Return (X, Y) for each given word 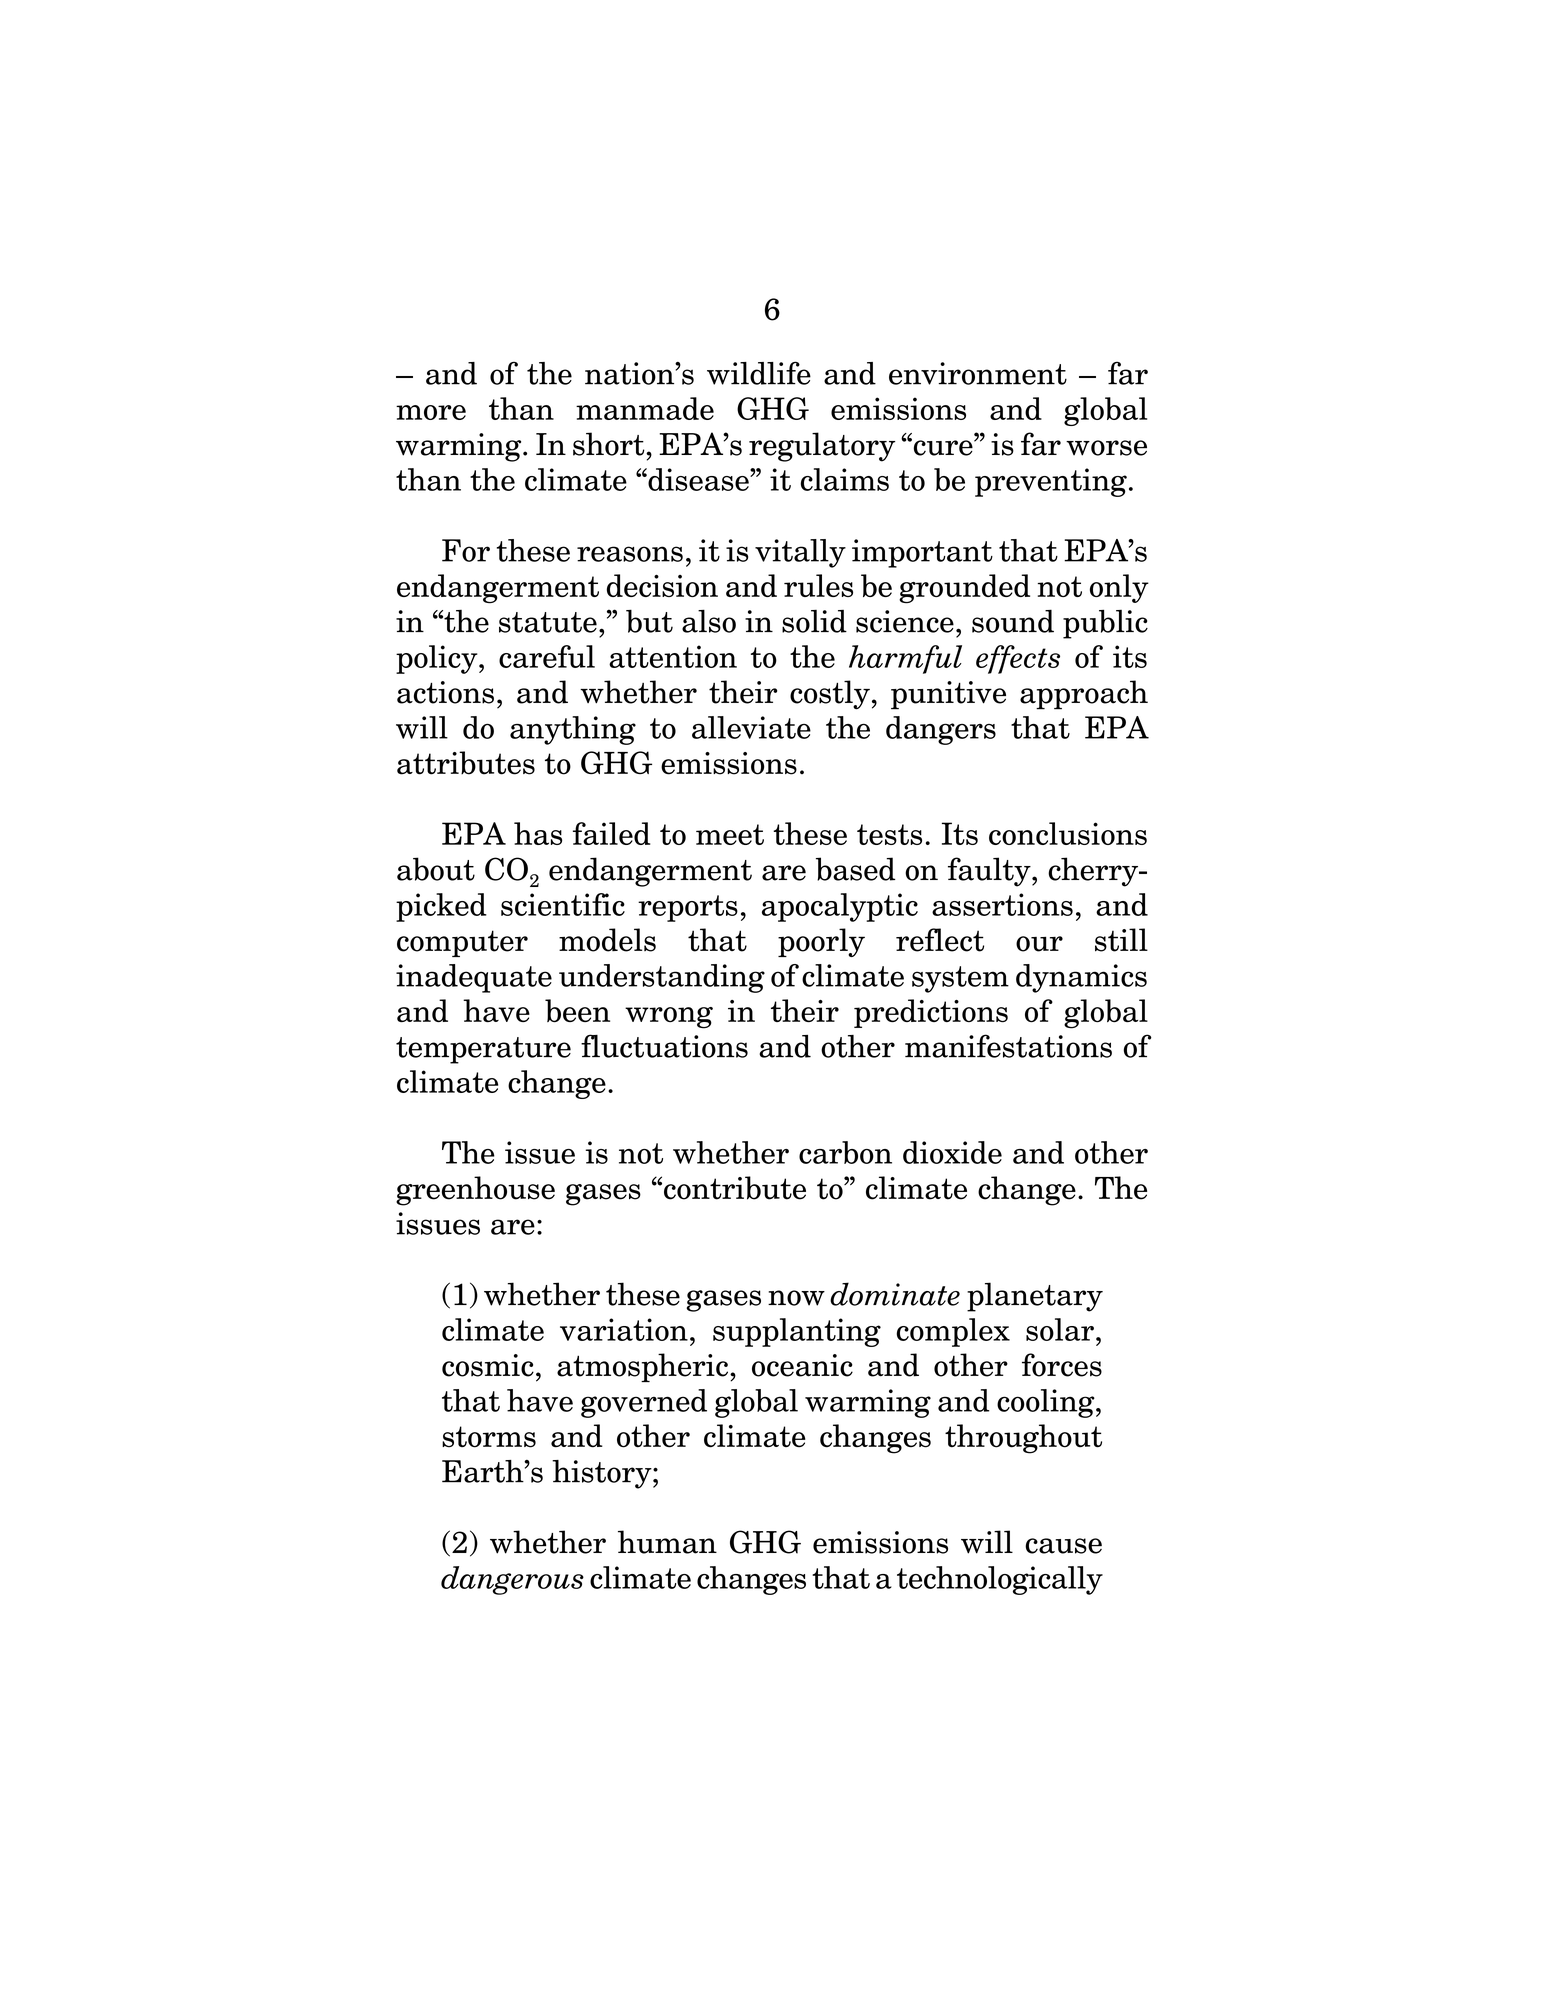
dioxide (952, 1152)
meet (730, 834)
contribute (735, 1188)
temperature (483, 1050)
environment (978, 373)
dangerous (512, 1580)
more (431, 412)
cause (1063, 1546)
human (667, 1542)
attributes (466, 763)
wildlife (759, 373)
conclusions (1068, 833)
